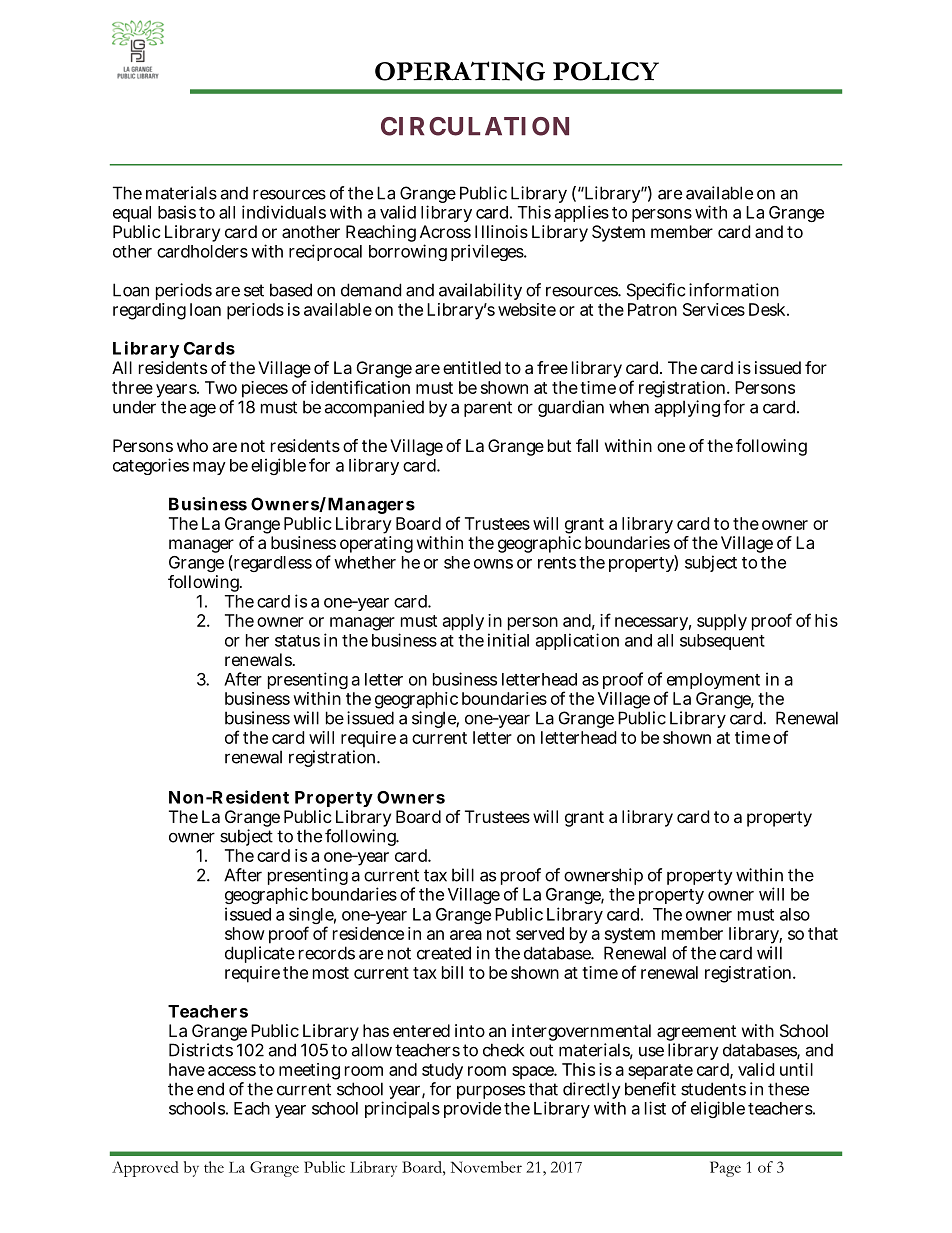 This page has height=1233, width=952. What do you see at coordinates (508, 640) in the page?
I see `initial` at bounding box center [508, 640].
